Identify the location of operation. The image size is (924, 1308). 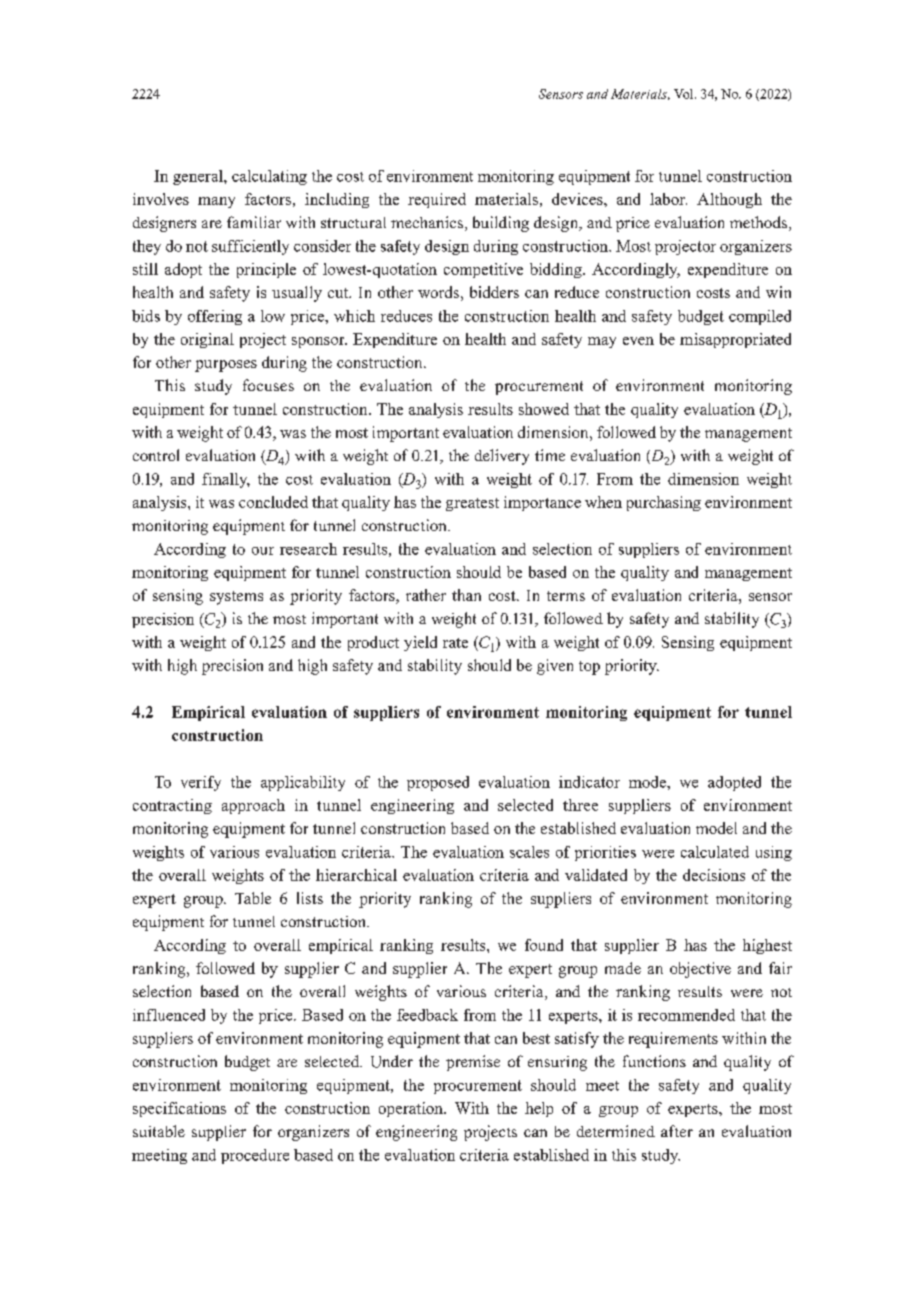
(412, 1109).
